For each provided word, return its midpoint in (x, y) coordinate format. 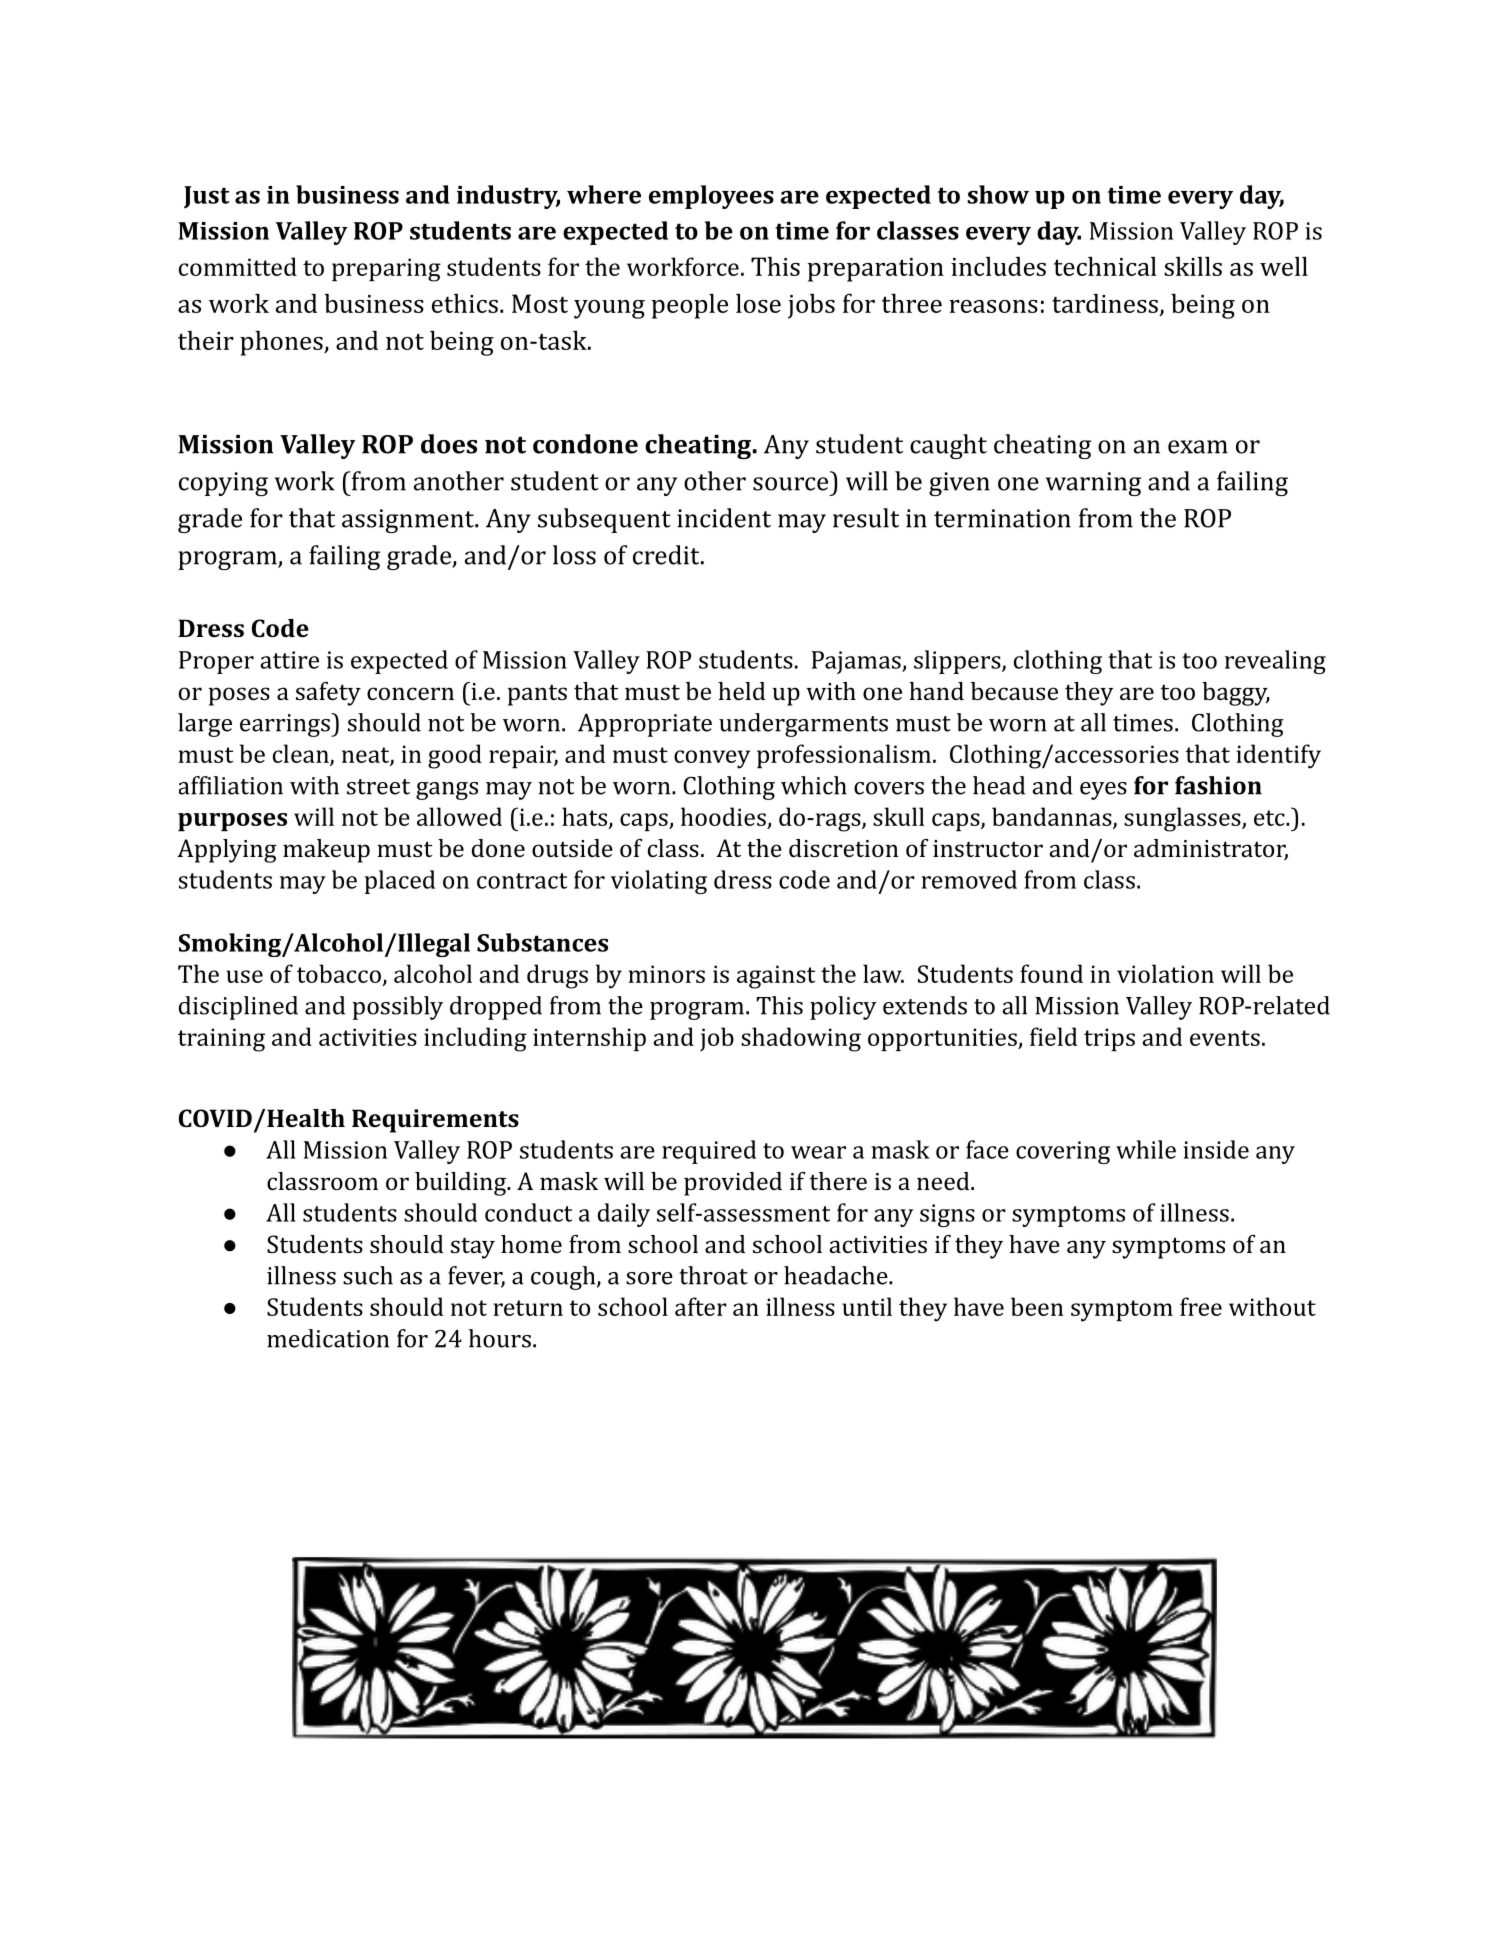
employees (711, 197)
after (701, 1306)
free (1201, 1306)
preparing (386, 270)
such (368, 1275)
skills (1193, 266)
